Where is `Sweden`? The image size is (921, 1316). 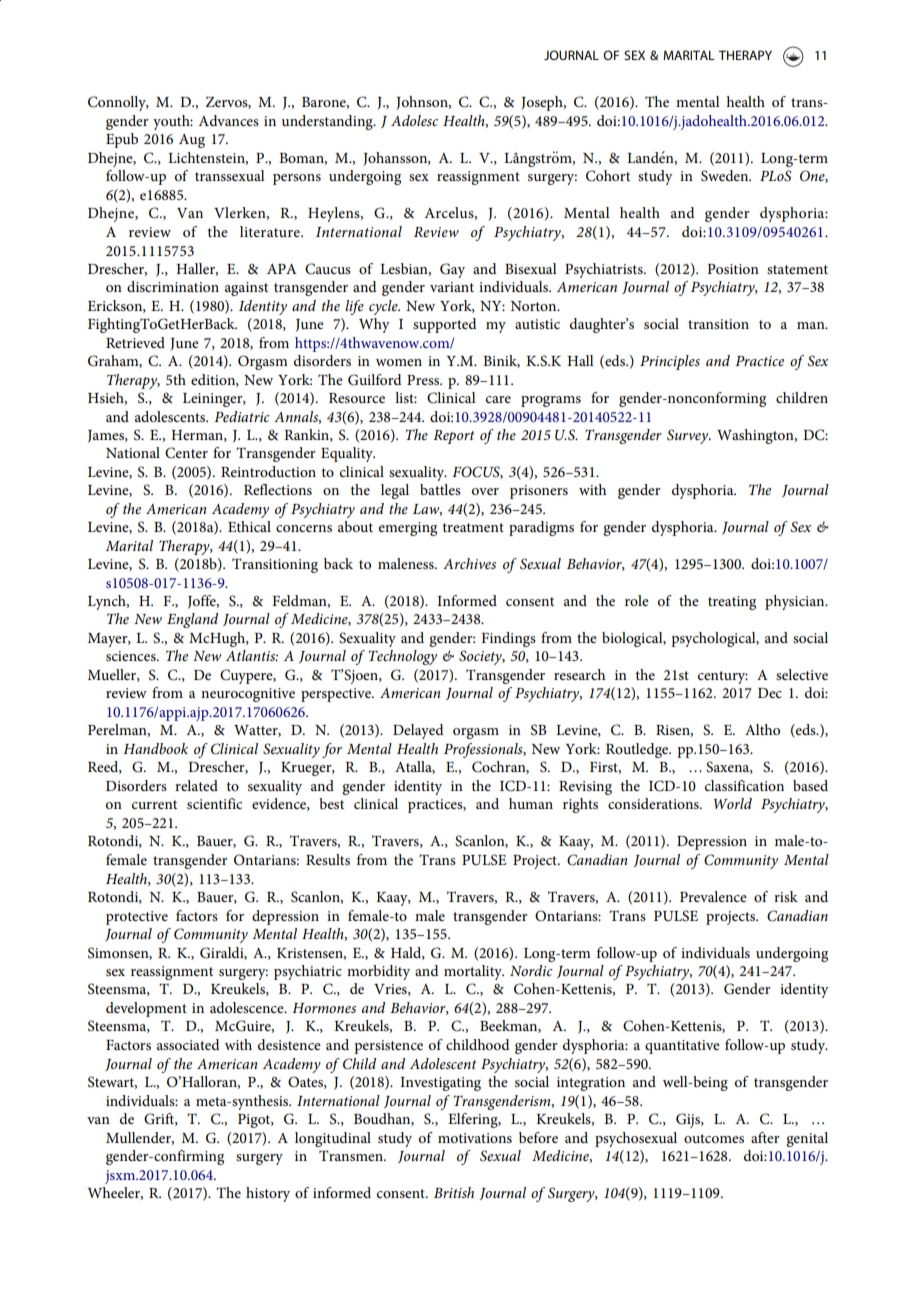 Sweden is located at coordinates (726, 176).
